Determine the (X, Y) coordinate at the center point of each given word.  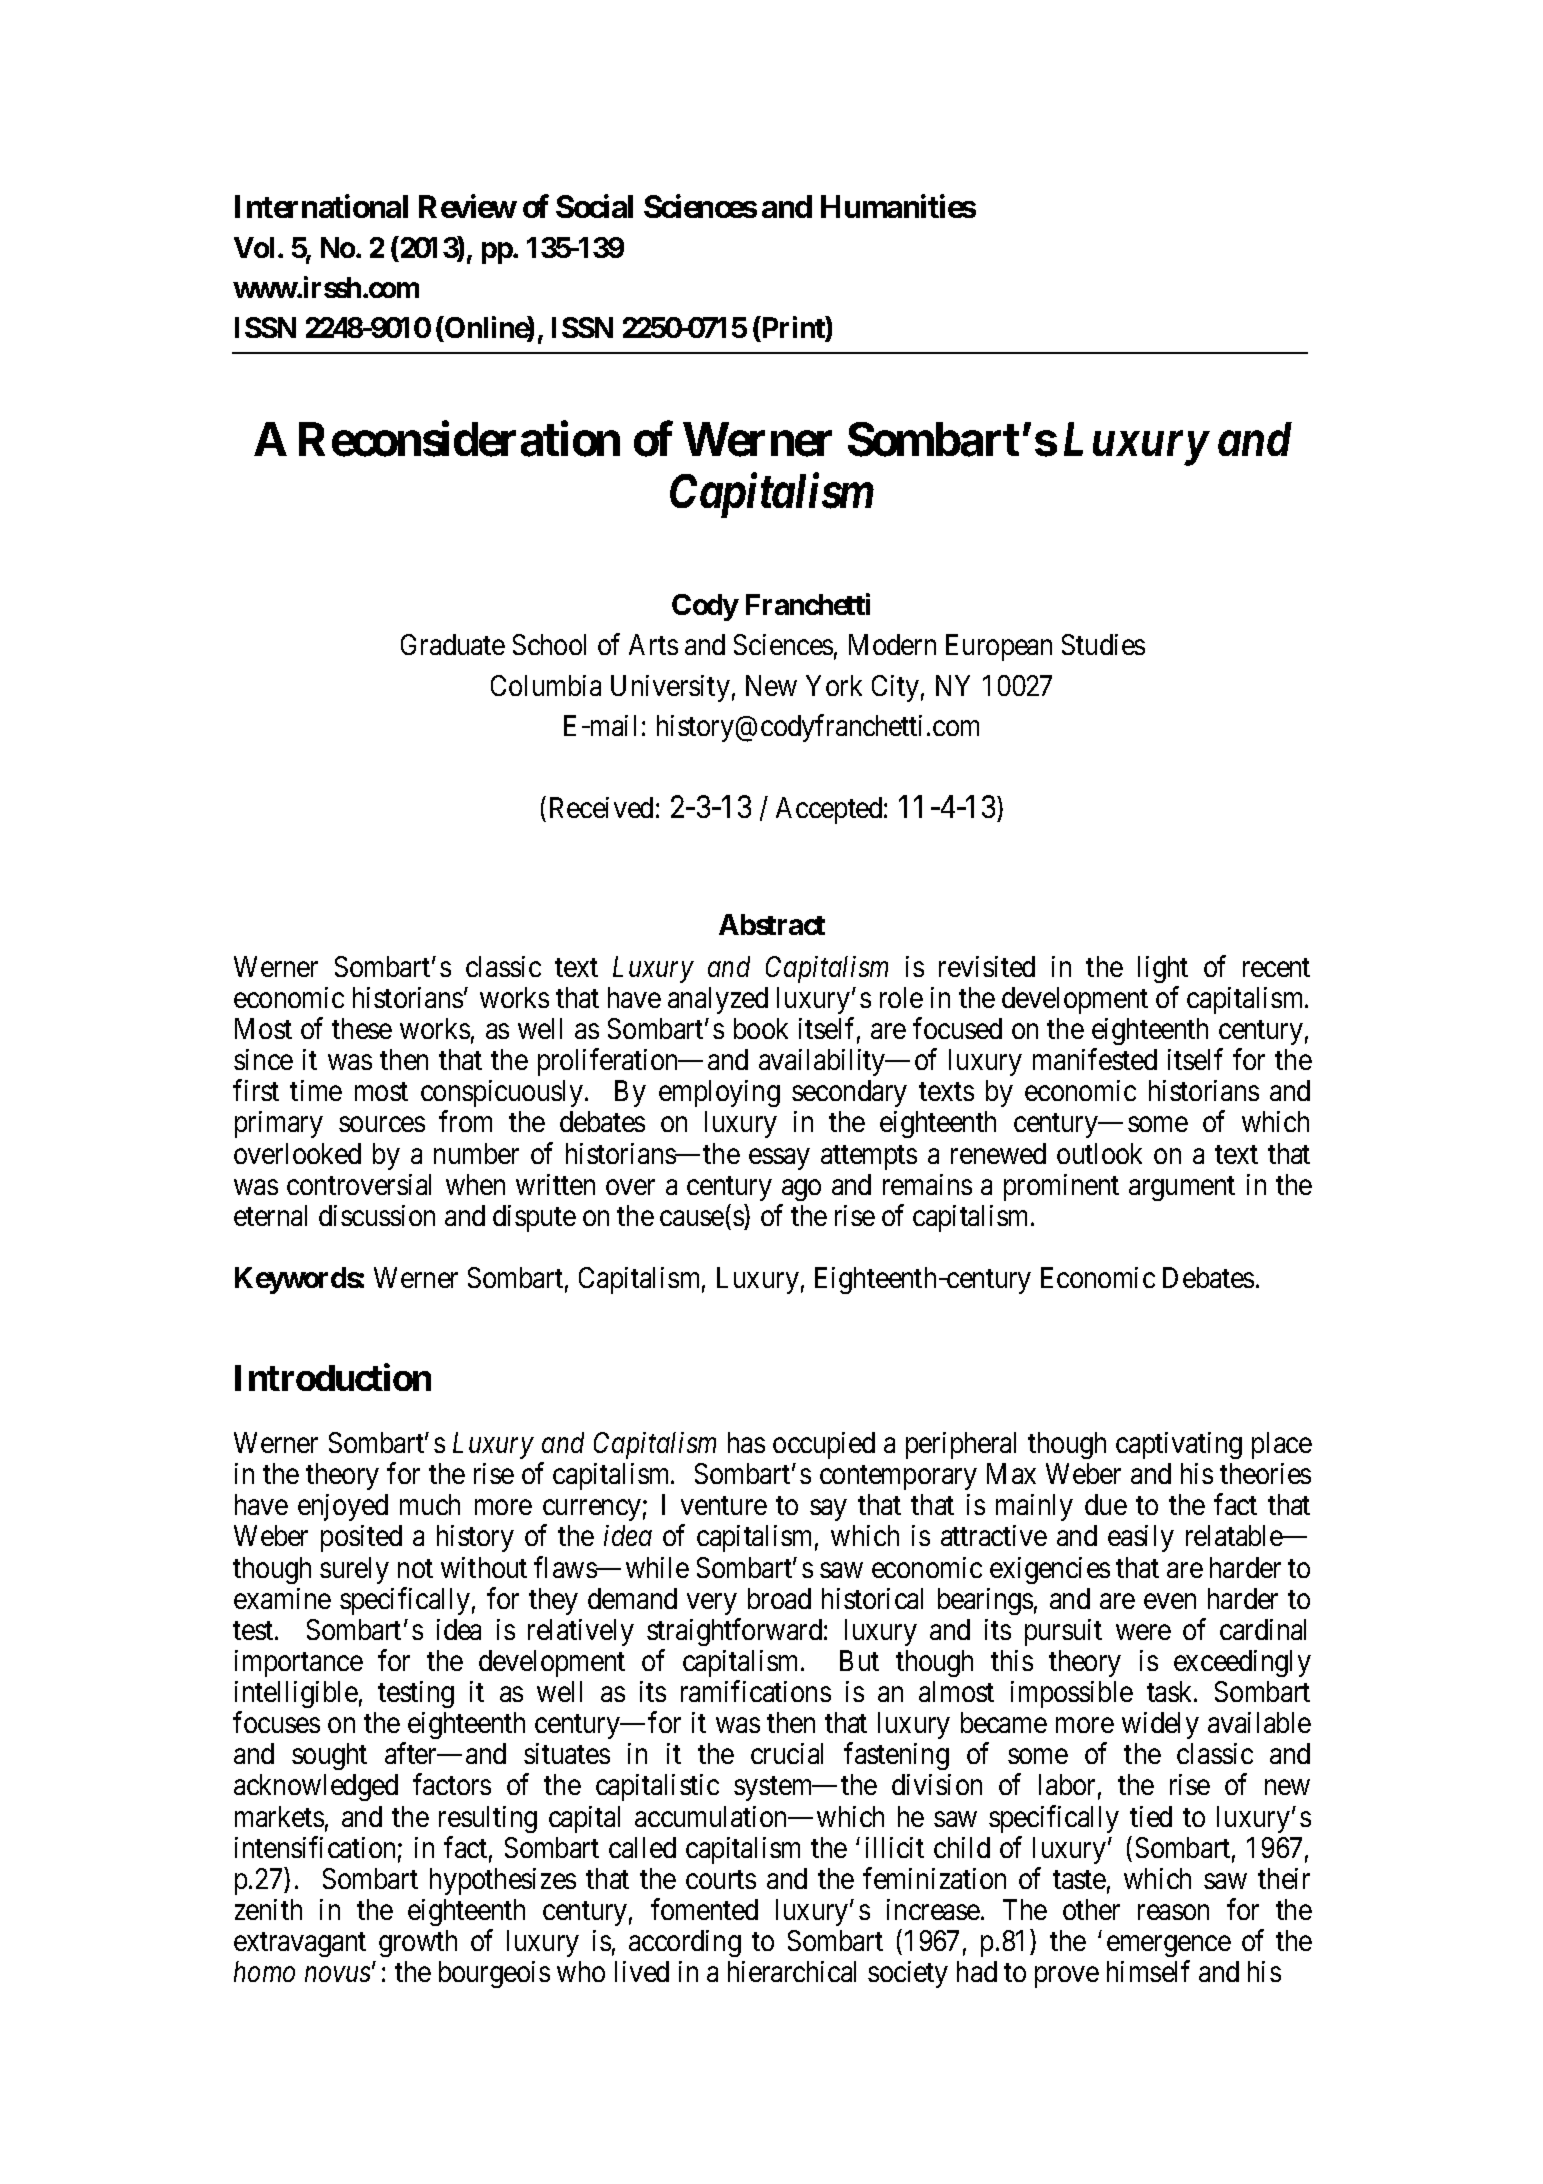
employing (719, 1093)
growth (418, 1943)
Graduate (453, 644)
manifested (1095, 1059)
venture (724, 1506)
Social (594, 206)
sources (382, 1124)
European (999, 647)
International (321, 206)
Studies (1103, 644)
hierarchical (792, 1971)
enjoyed (343, 1507)
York (834, 685)
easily (1141, 1538)
